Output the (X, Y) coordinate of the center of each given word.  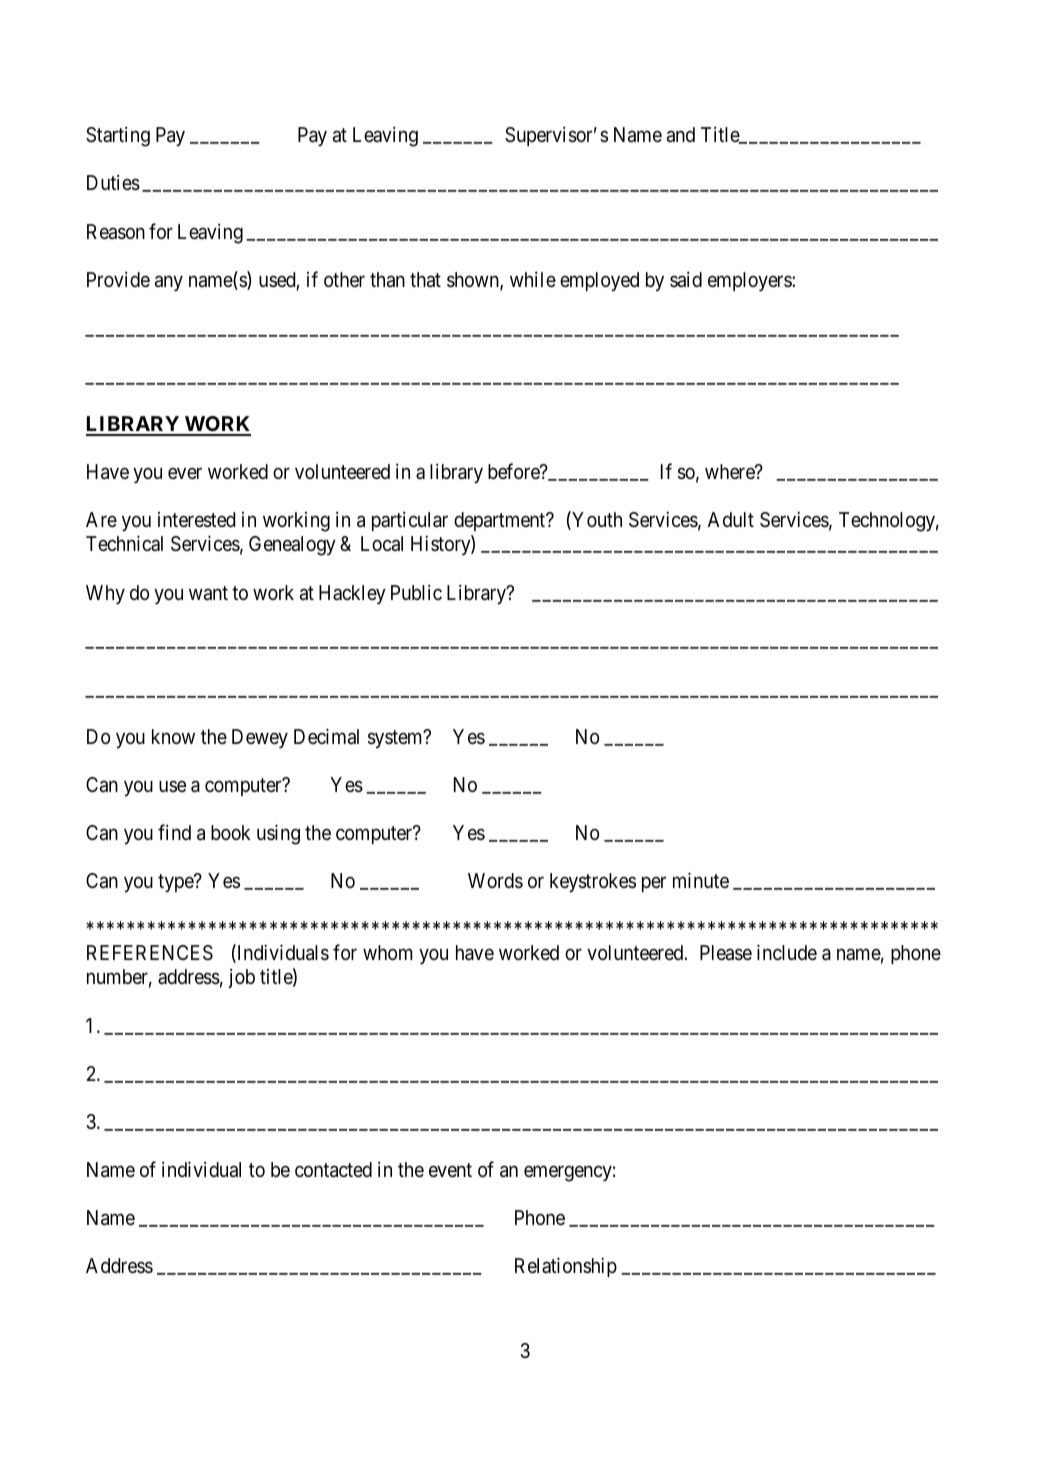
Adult (731, 519)
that (425, 280)
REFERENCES (150, 953)
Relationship (566, 1267)
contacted (333, 1170)
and (681, 135)
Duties (113, 183)
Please (726, 953)
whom (388, 952)
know (173, 736)
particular (410, 521)
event (450, 1170)
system (396, 739)
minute (701, 880)
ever (185, 473)
